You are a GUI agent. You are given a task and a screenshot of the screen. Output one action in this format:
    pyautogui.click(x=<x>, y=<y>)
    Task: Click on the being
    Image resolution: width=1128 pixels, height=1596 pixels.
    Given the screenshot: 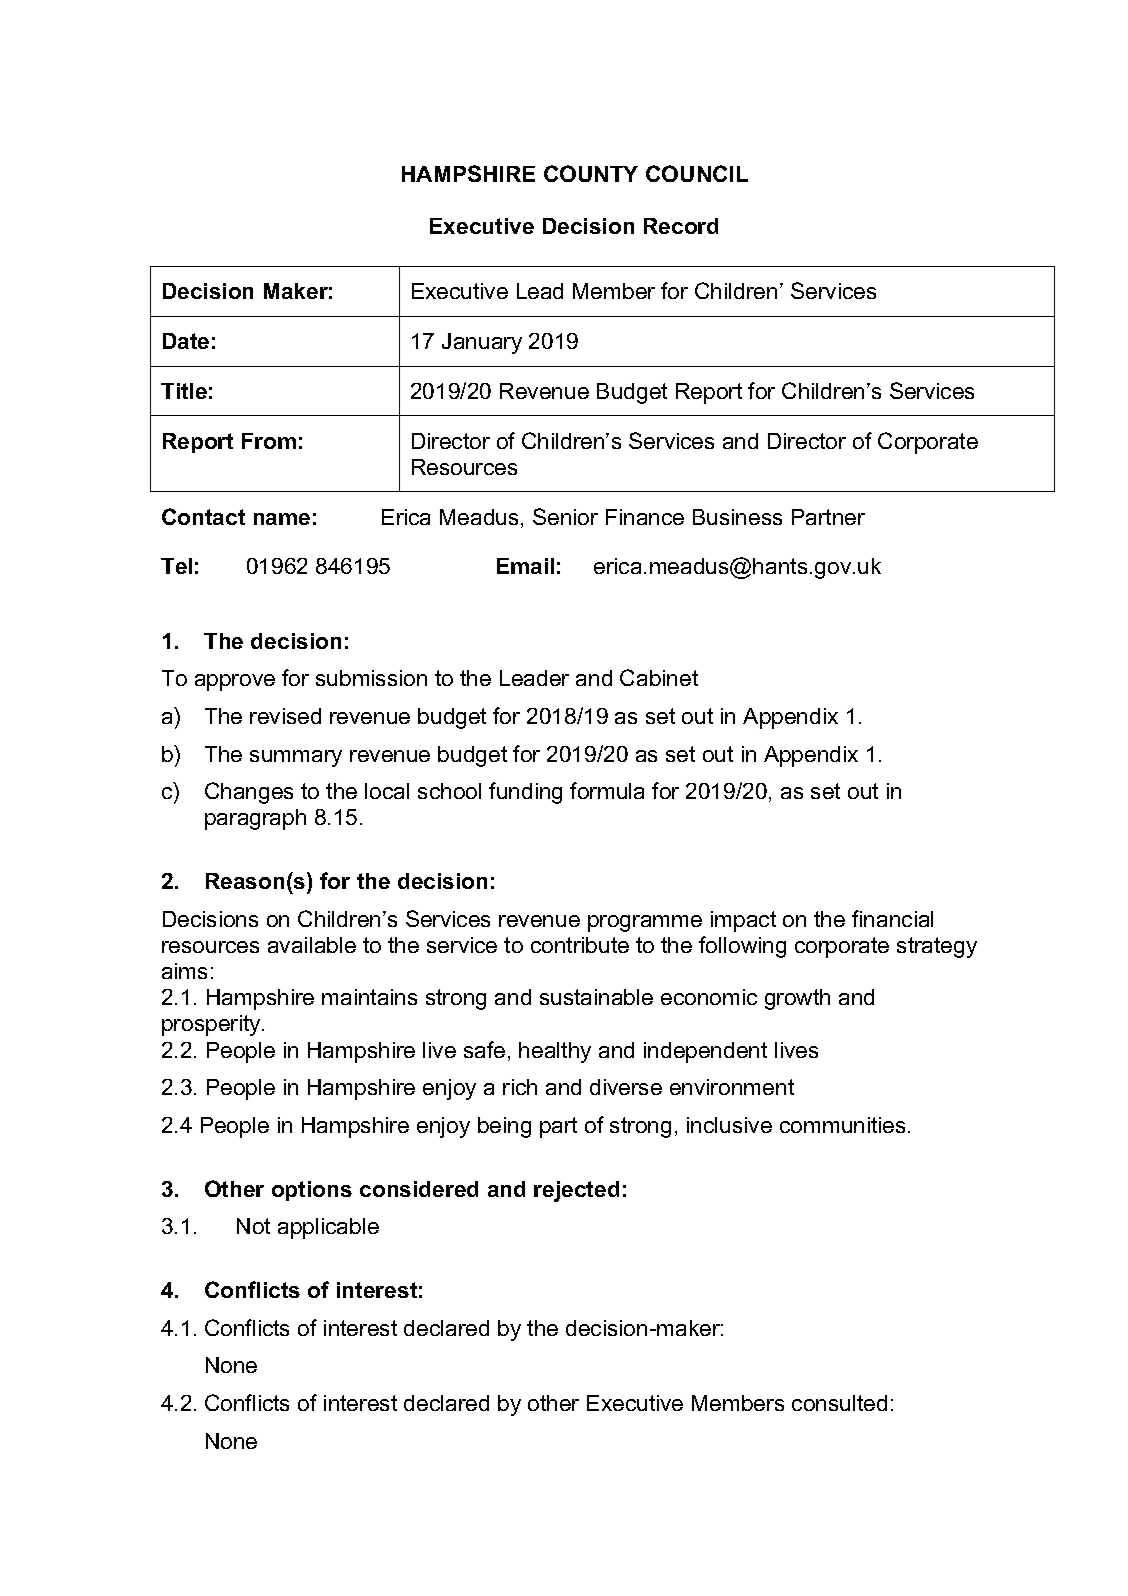 What is the action you would take?
    pyautogui.click(x=504, y=1127)
